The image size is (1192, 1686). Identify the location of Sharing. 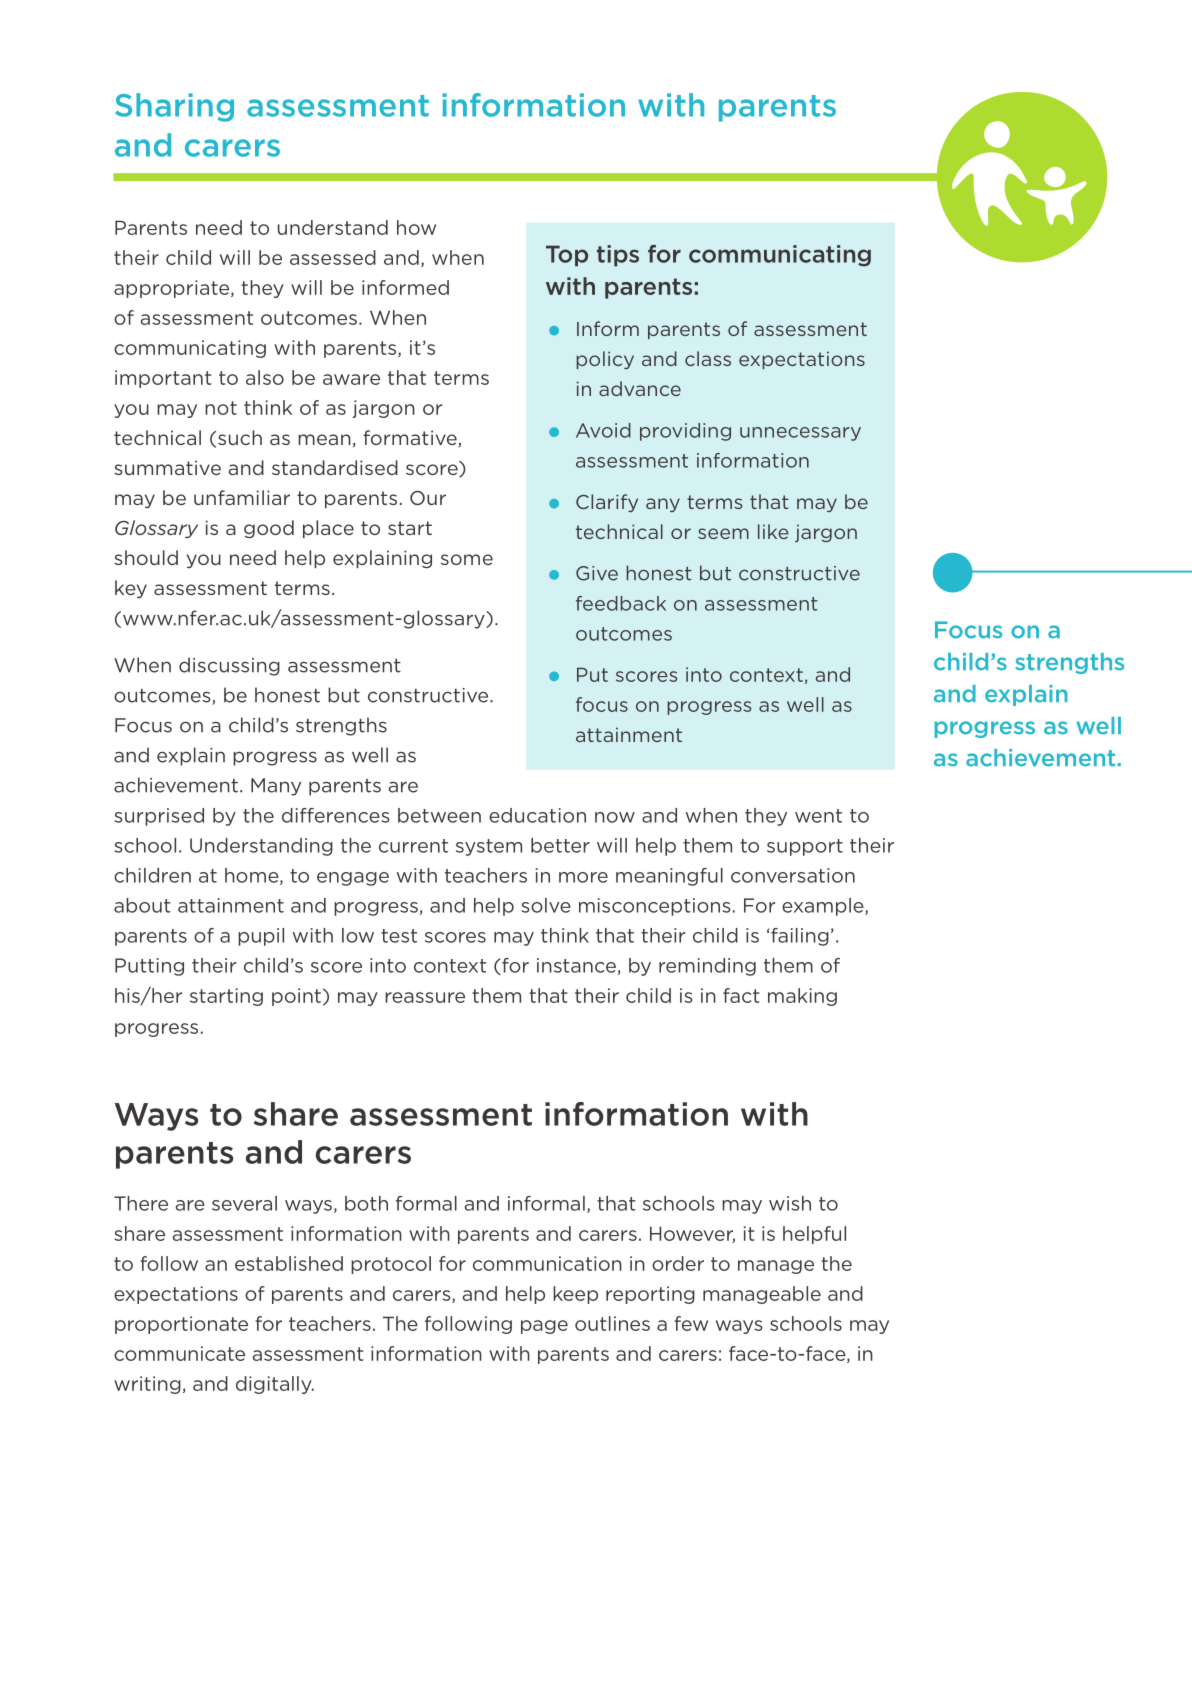
(174, 107).
